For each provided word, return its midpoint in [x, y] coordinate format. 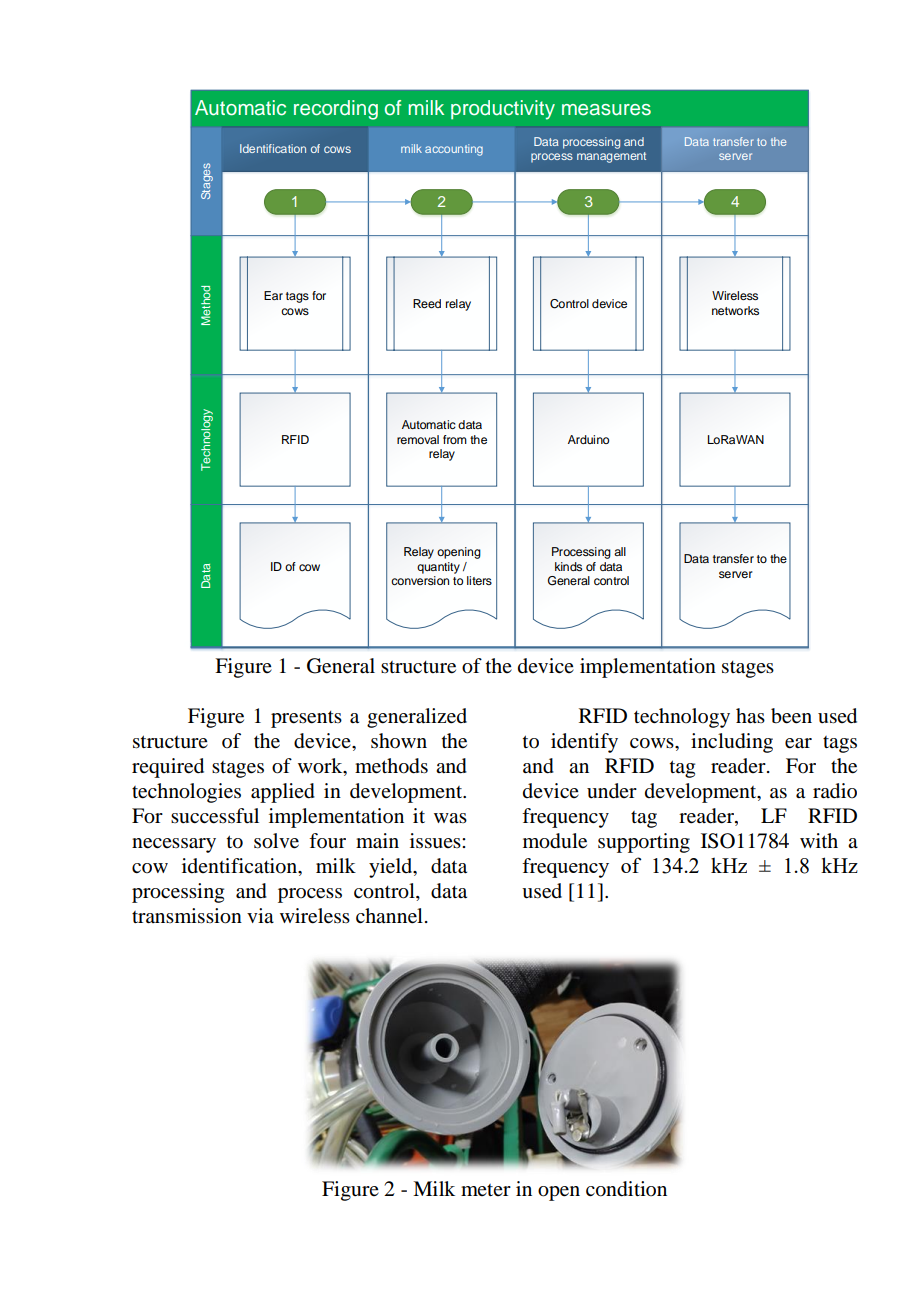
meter [486, 1190]
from [455, 439]
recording [336, 110]
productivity [503, 110]
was [450, 818]
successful [215, 816]
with [819, 840]
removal [418, 439]
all [620, 551]
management [611, 157]
